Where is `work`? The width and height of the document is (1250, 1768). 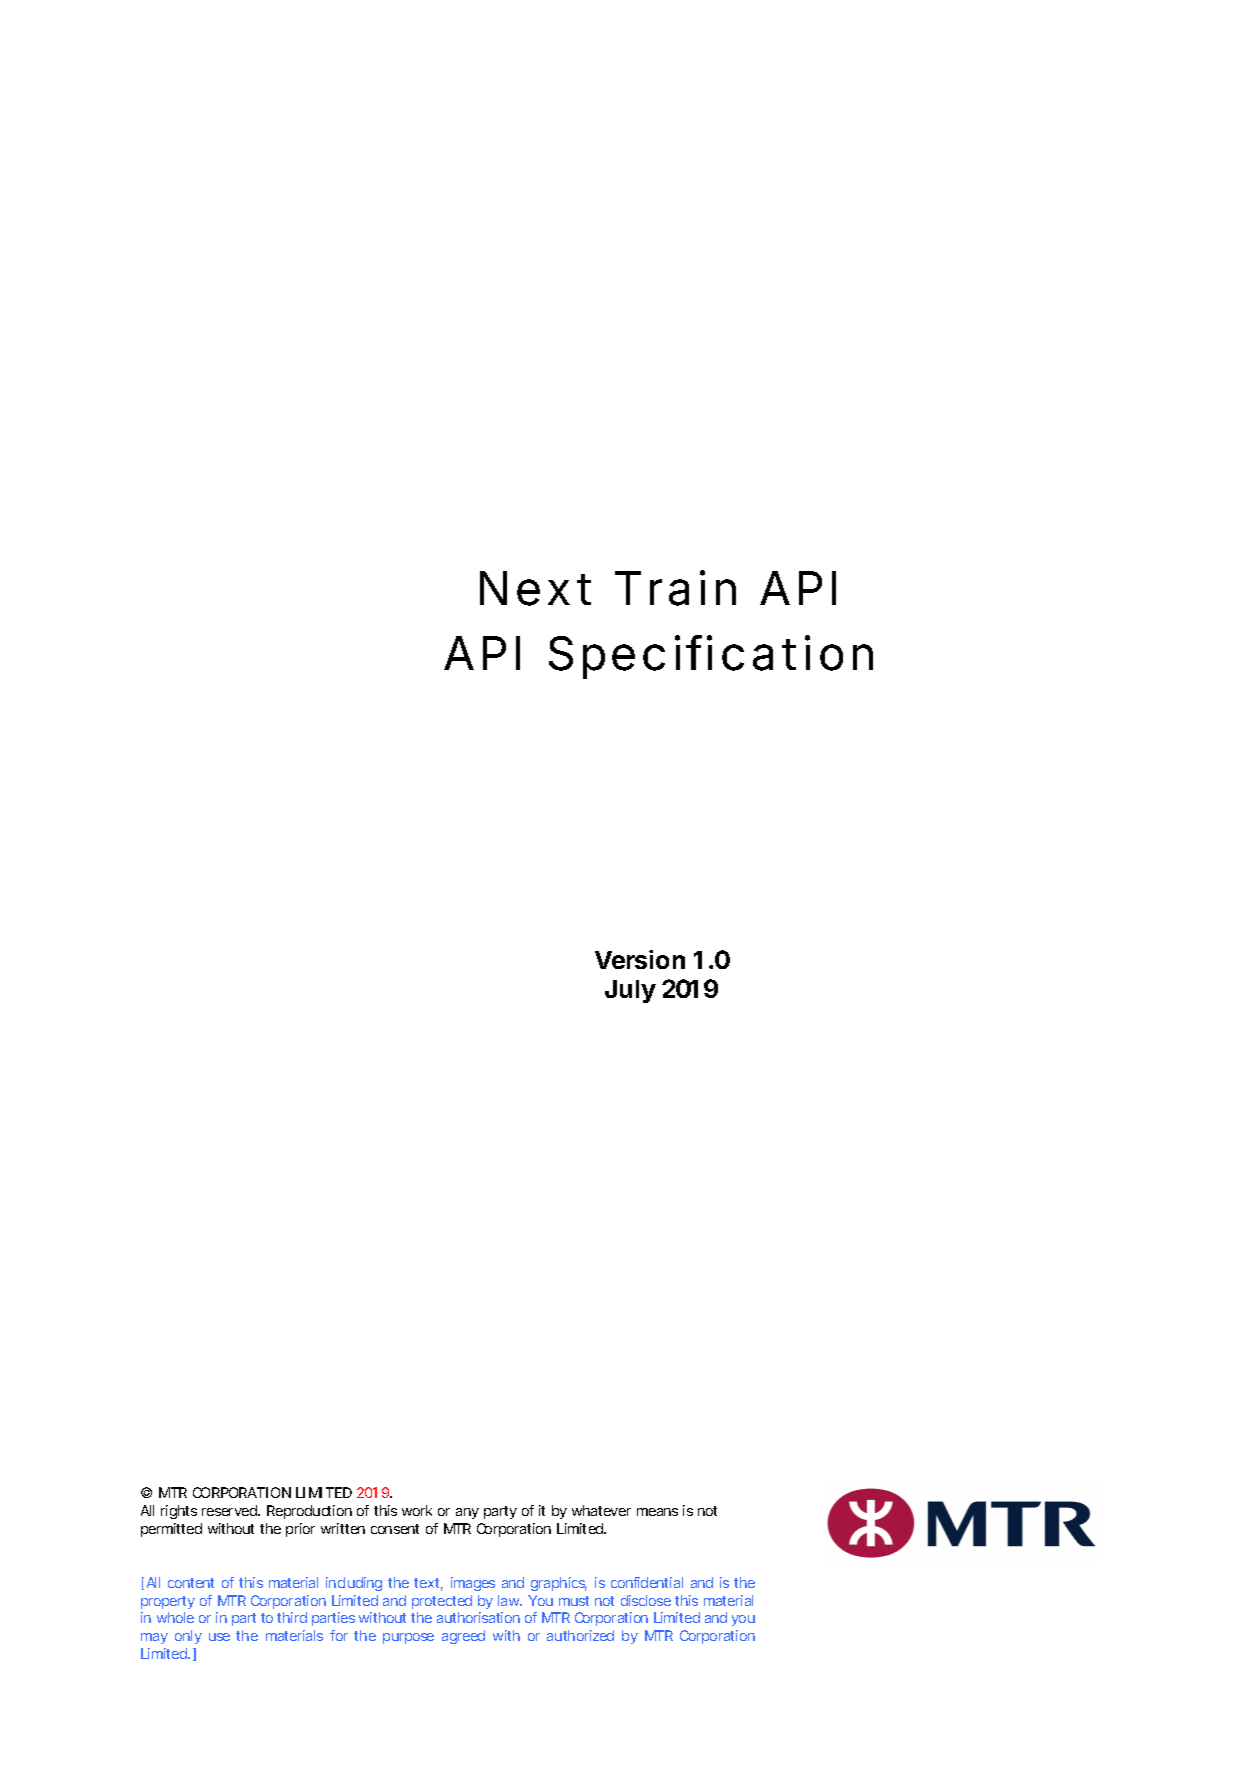 work is located at coordinates (417, 1510).
